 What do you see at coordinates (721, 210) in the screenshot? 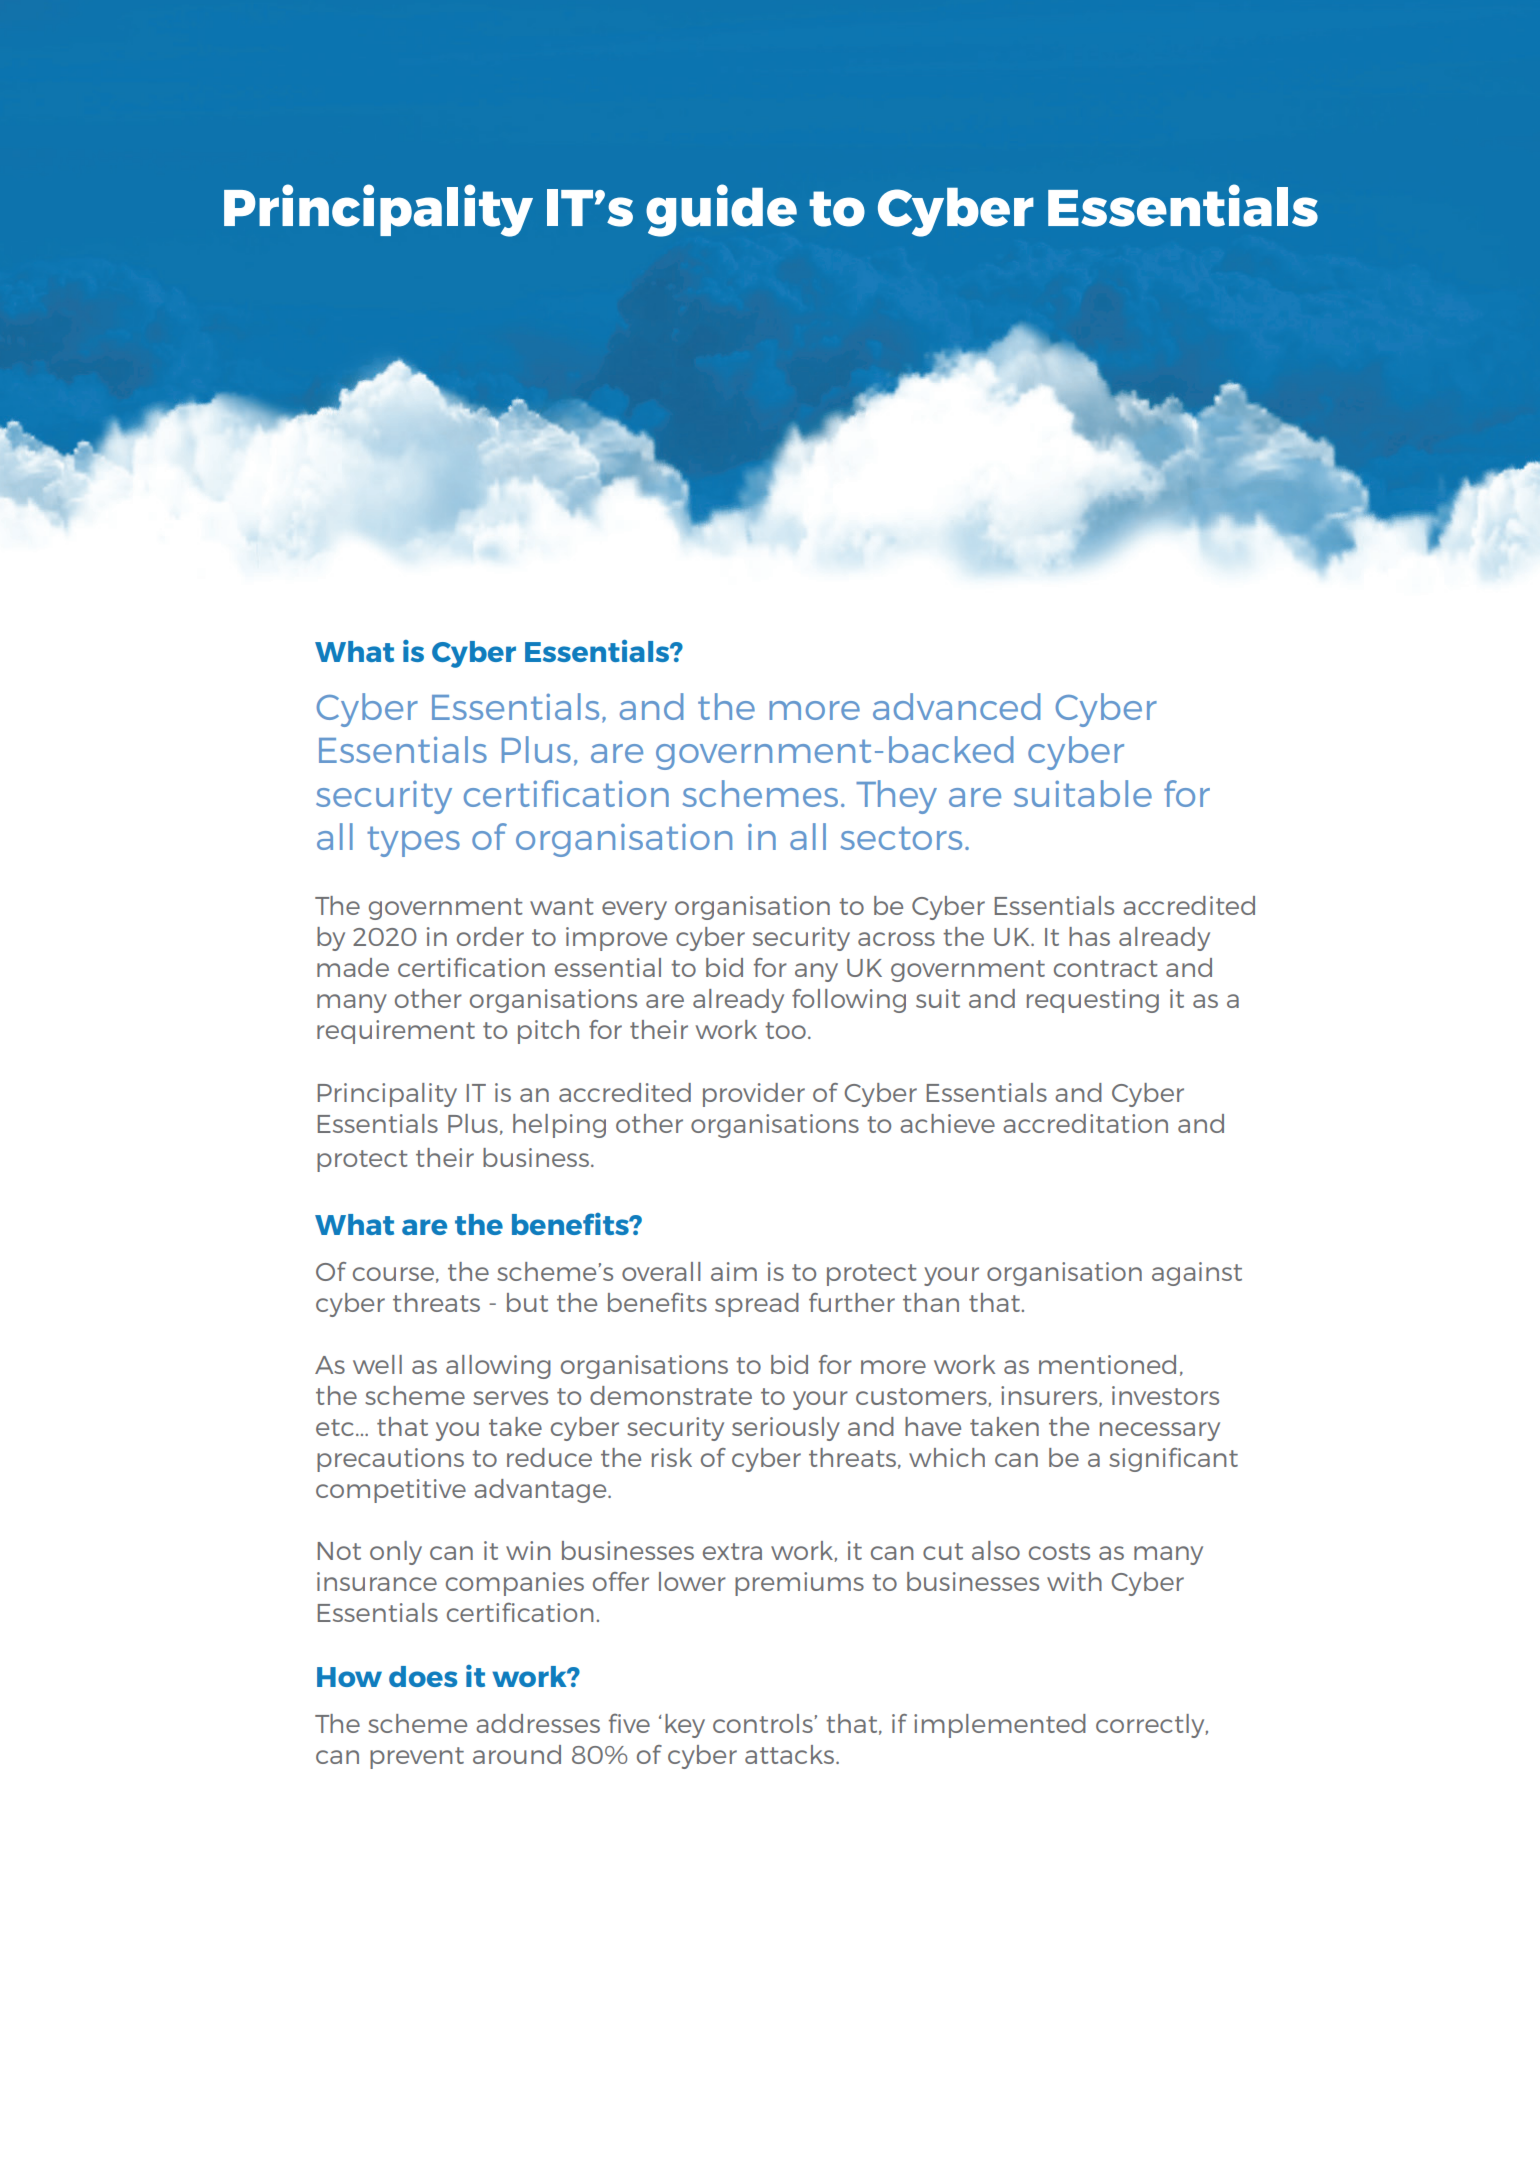
I see `guide` at bounding box center [721, 210].
